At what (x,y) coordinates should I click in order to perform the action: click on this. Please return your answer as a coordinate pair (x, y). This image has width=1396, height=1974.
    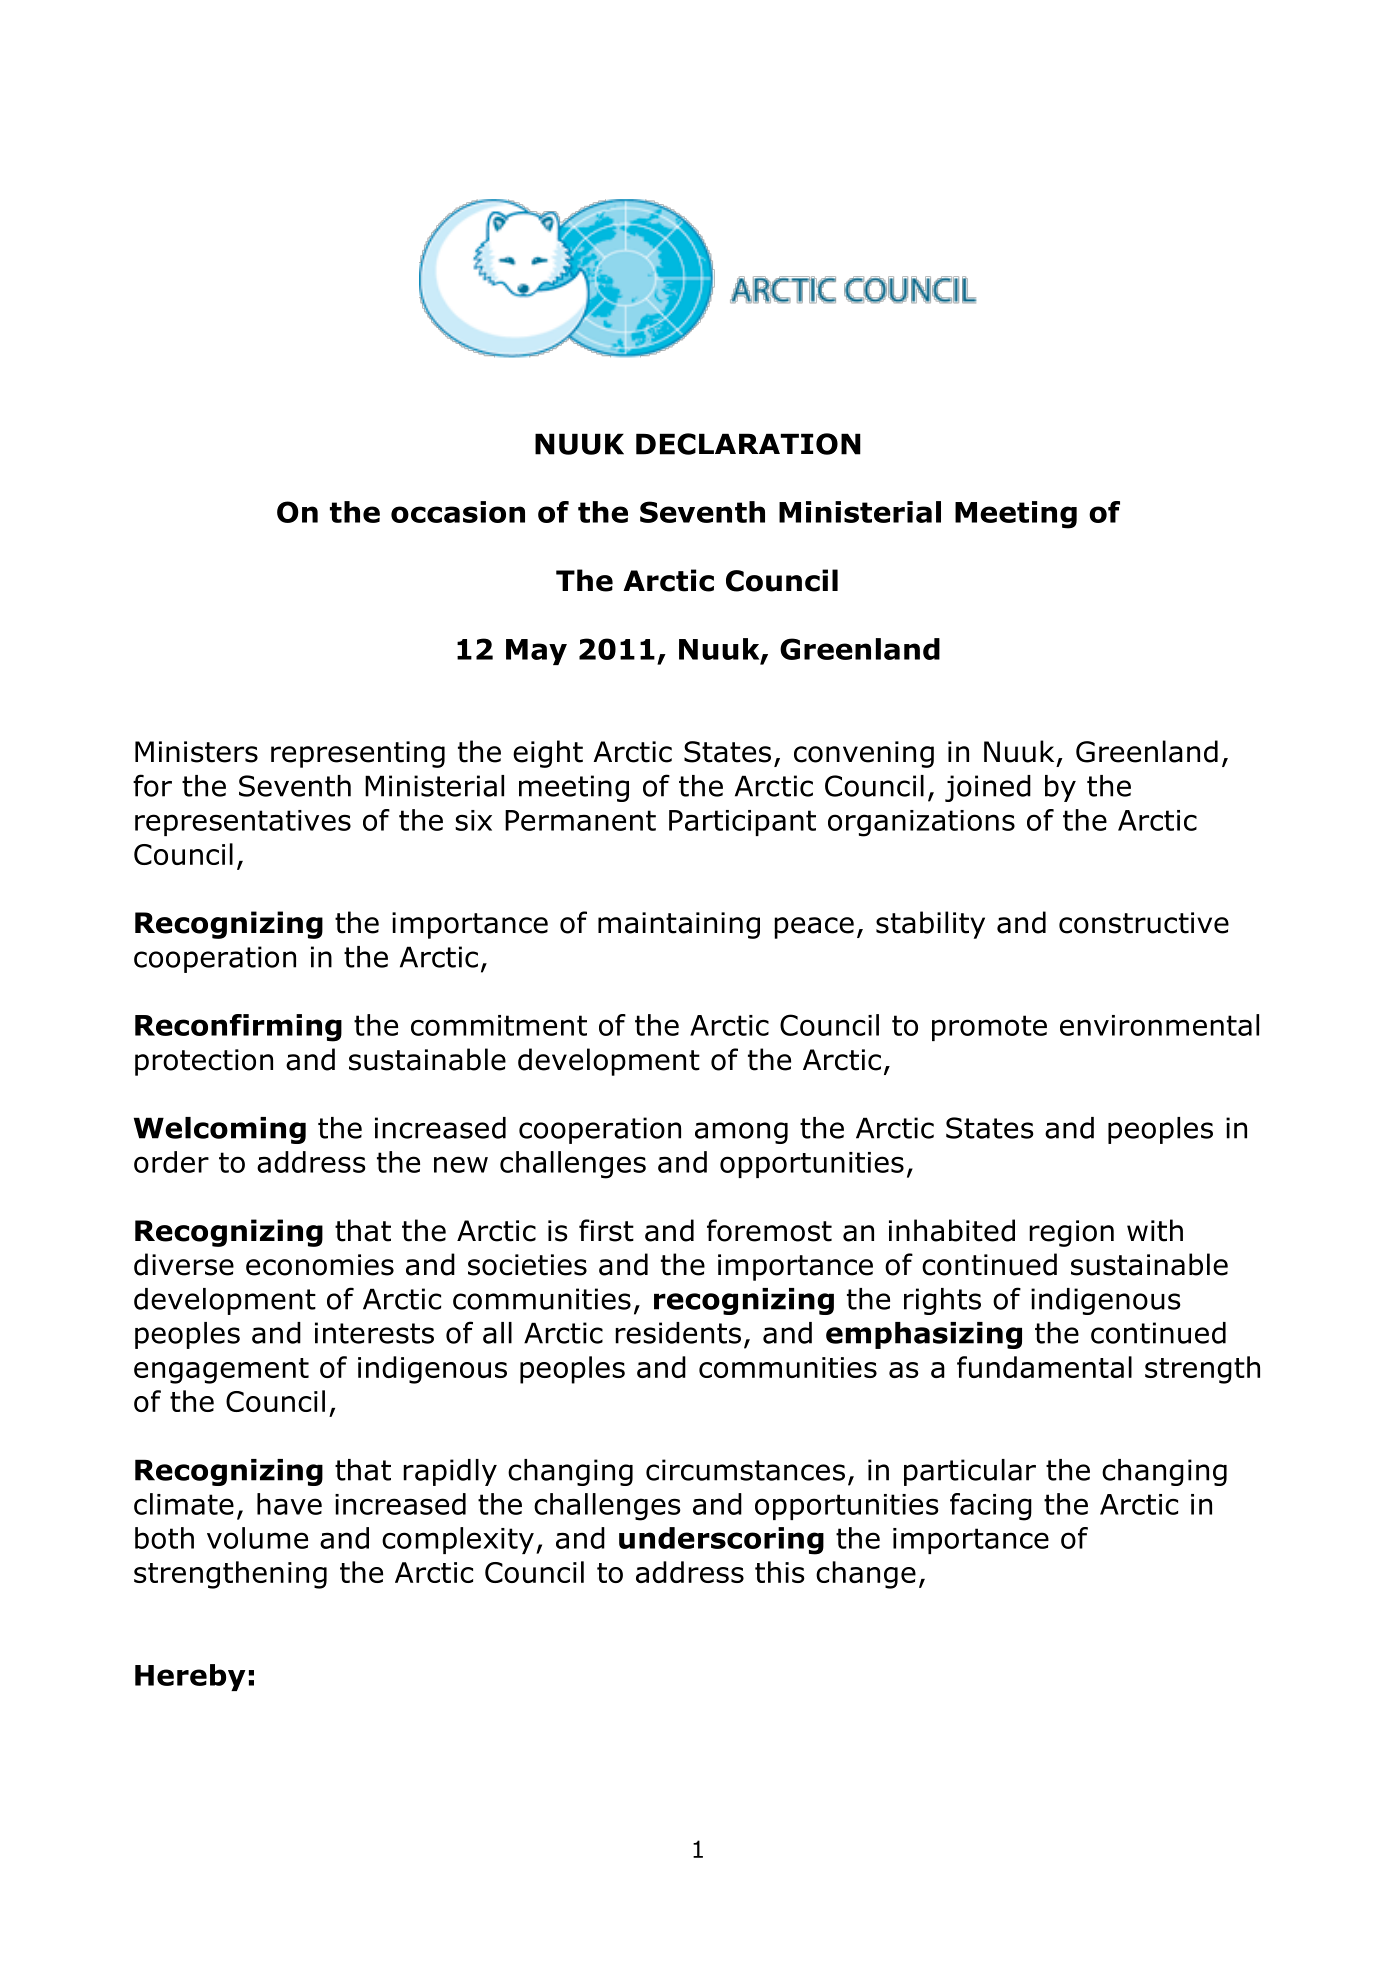
    Looking at the image, I should click on (780, 1572).
